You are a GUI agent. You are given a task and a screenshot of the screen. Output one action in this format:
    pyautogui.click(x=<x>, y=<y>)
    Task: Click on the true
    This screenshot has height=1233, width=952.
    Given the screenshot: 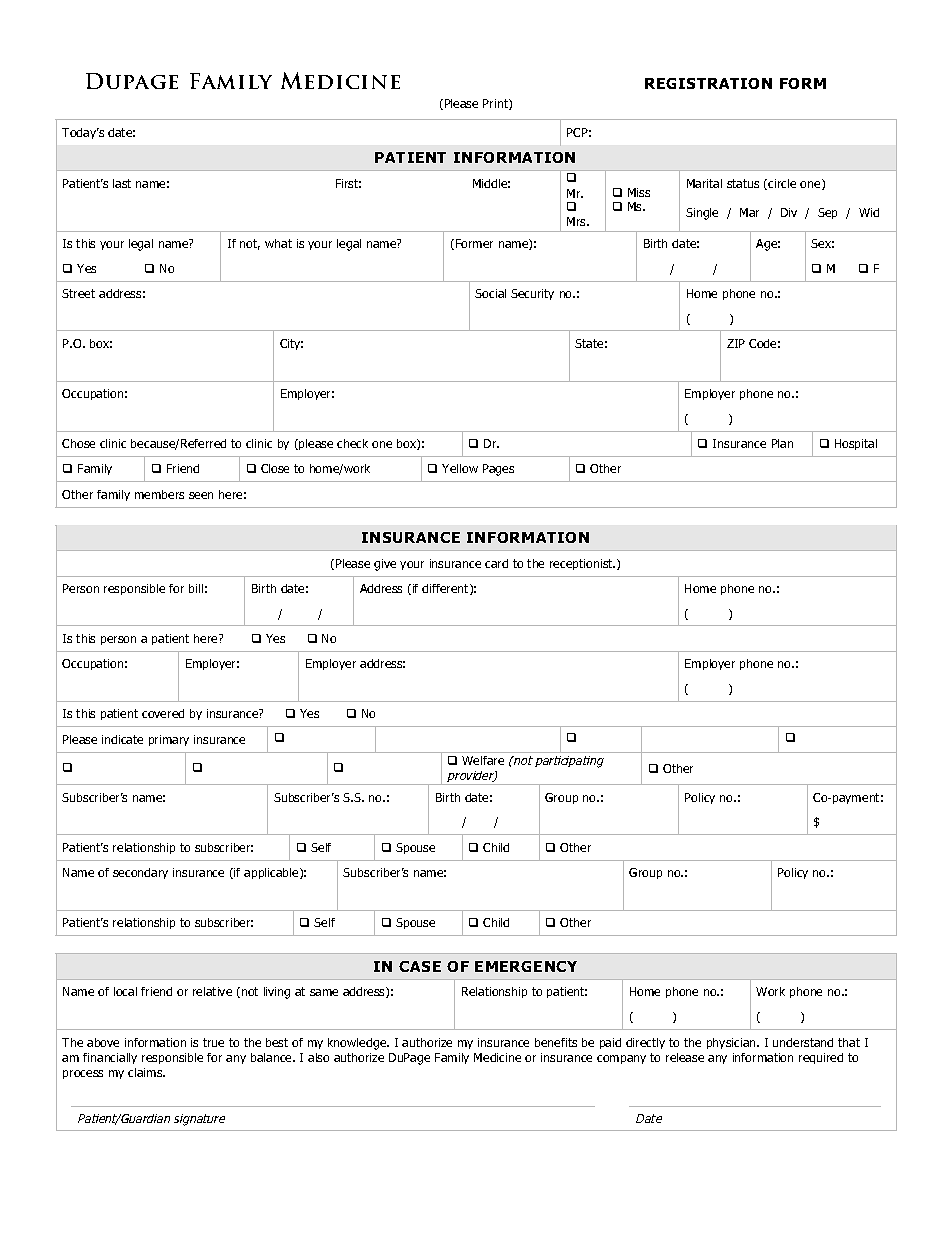 What is the action you would take?
    pyautogui.click(x=213, y=1042)
